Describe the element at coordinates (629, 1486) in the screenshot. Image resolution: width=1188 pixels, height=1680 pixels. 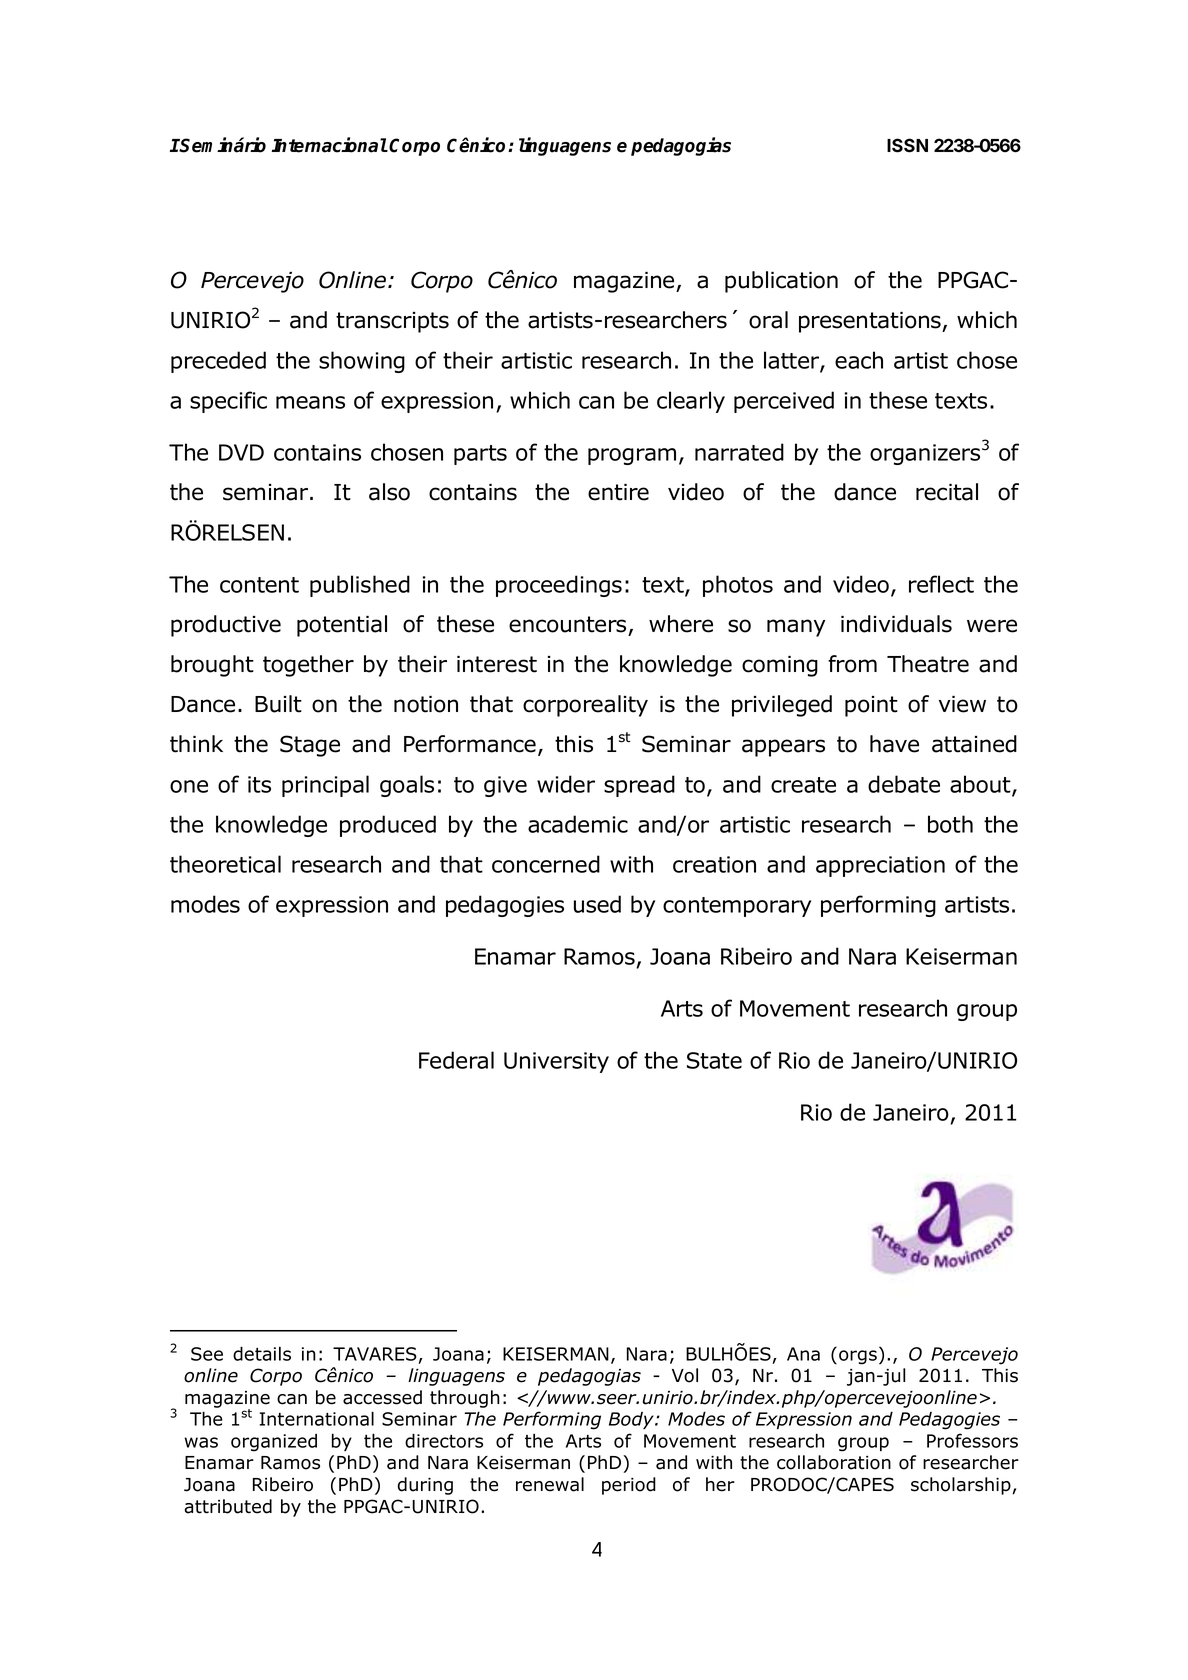
I see `period` at that location.
